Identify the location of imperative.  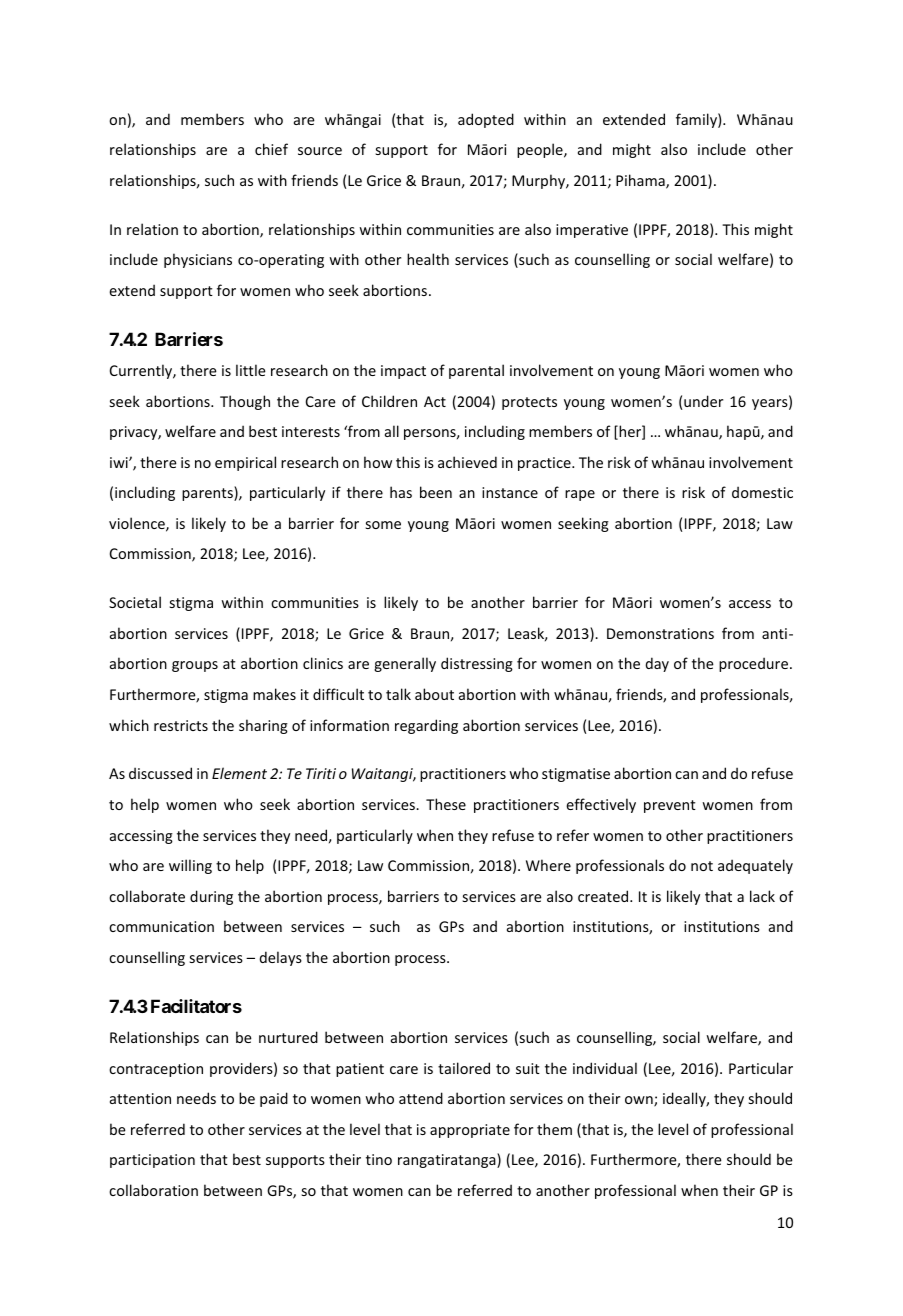
(592, 231).
